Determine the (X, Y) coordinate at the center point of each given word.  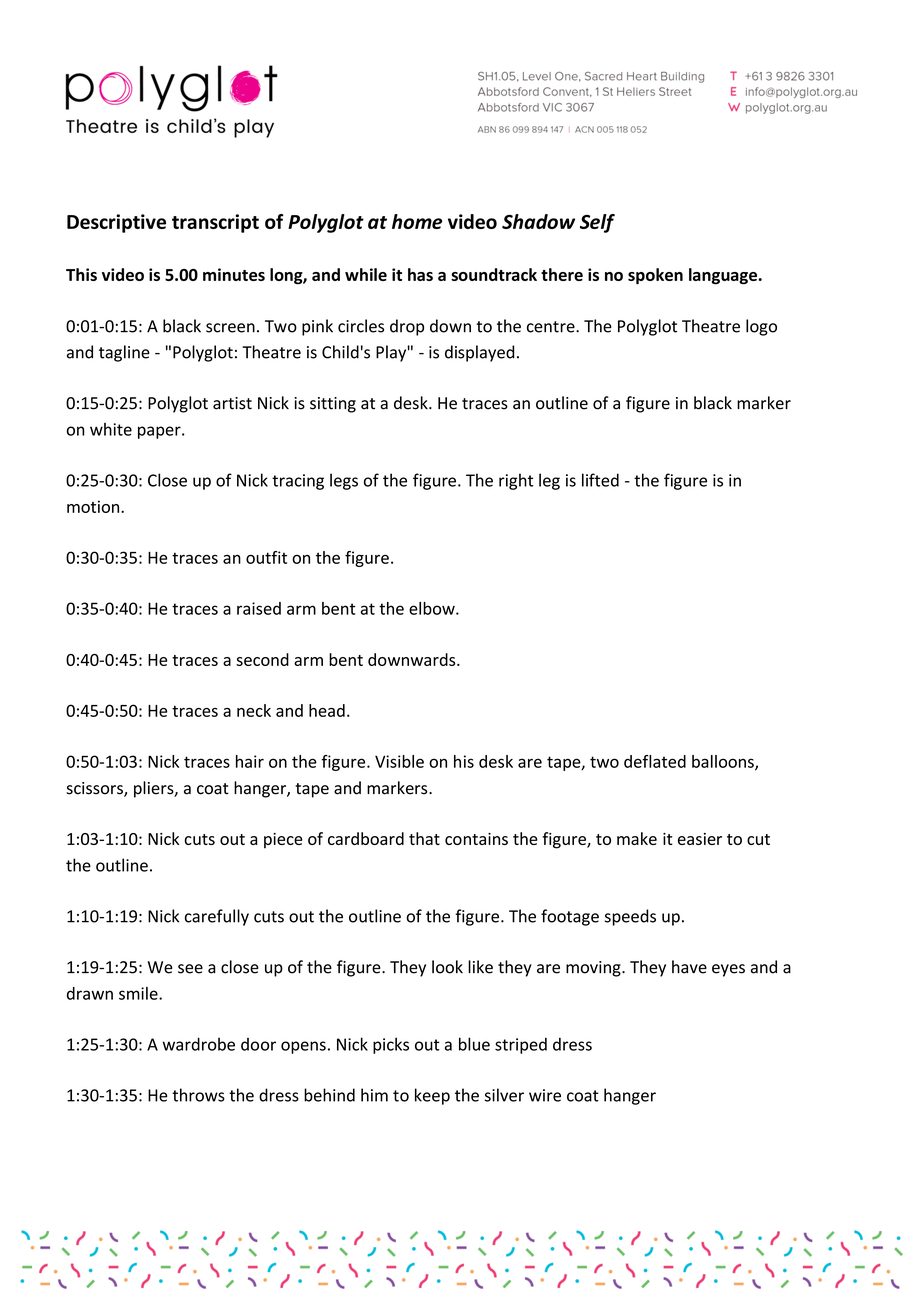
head (327, 710)
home (417, 221)
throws (198, 1095)
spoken (655, 276)
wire (545, 1095)
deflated (655, 761)
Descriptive (116, 223)
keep (432, 1096)
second (262, 659)
